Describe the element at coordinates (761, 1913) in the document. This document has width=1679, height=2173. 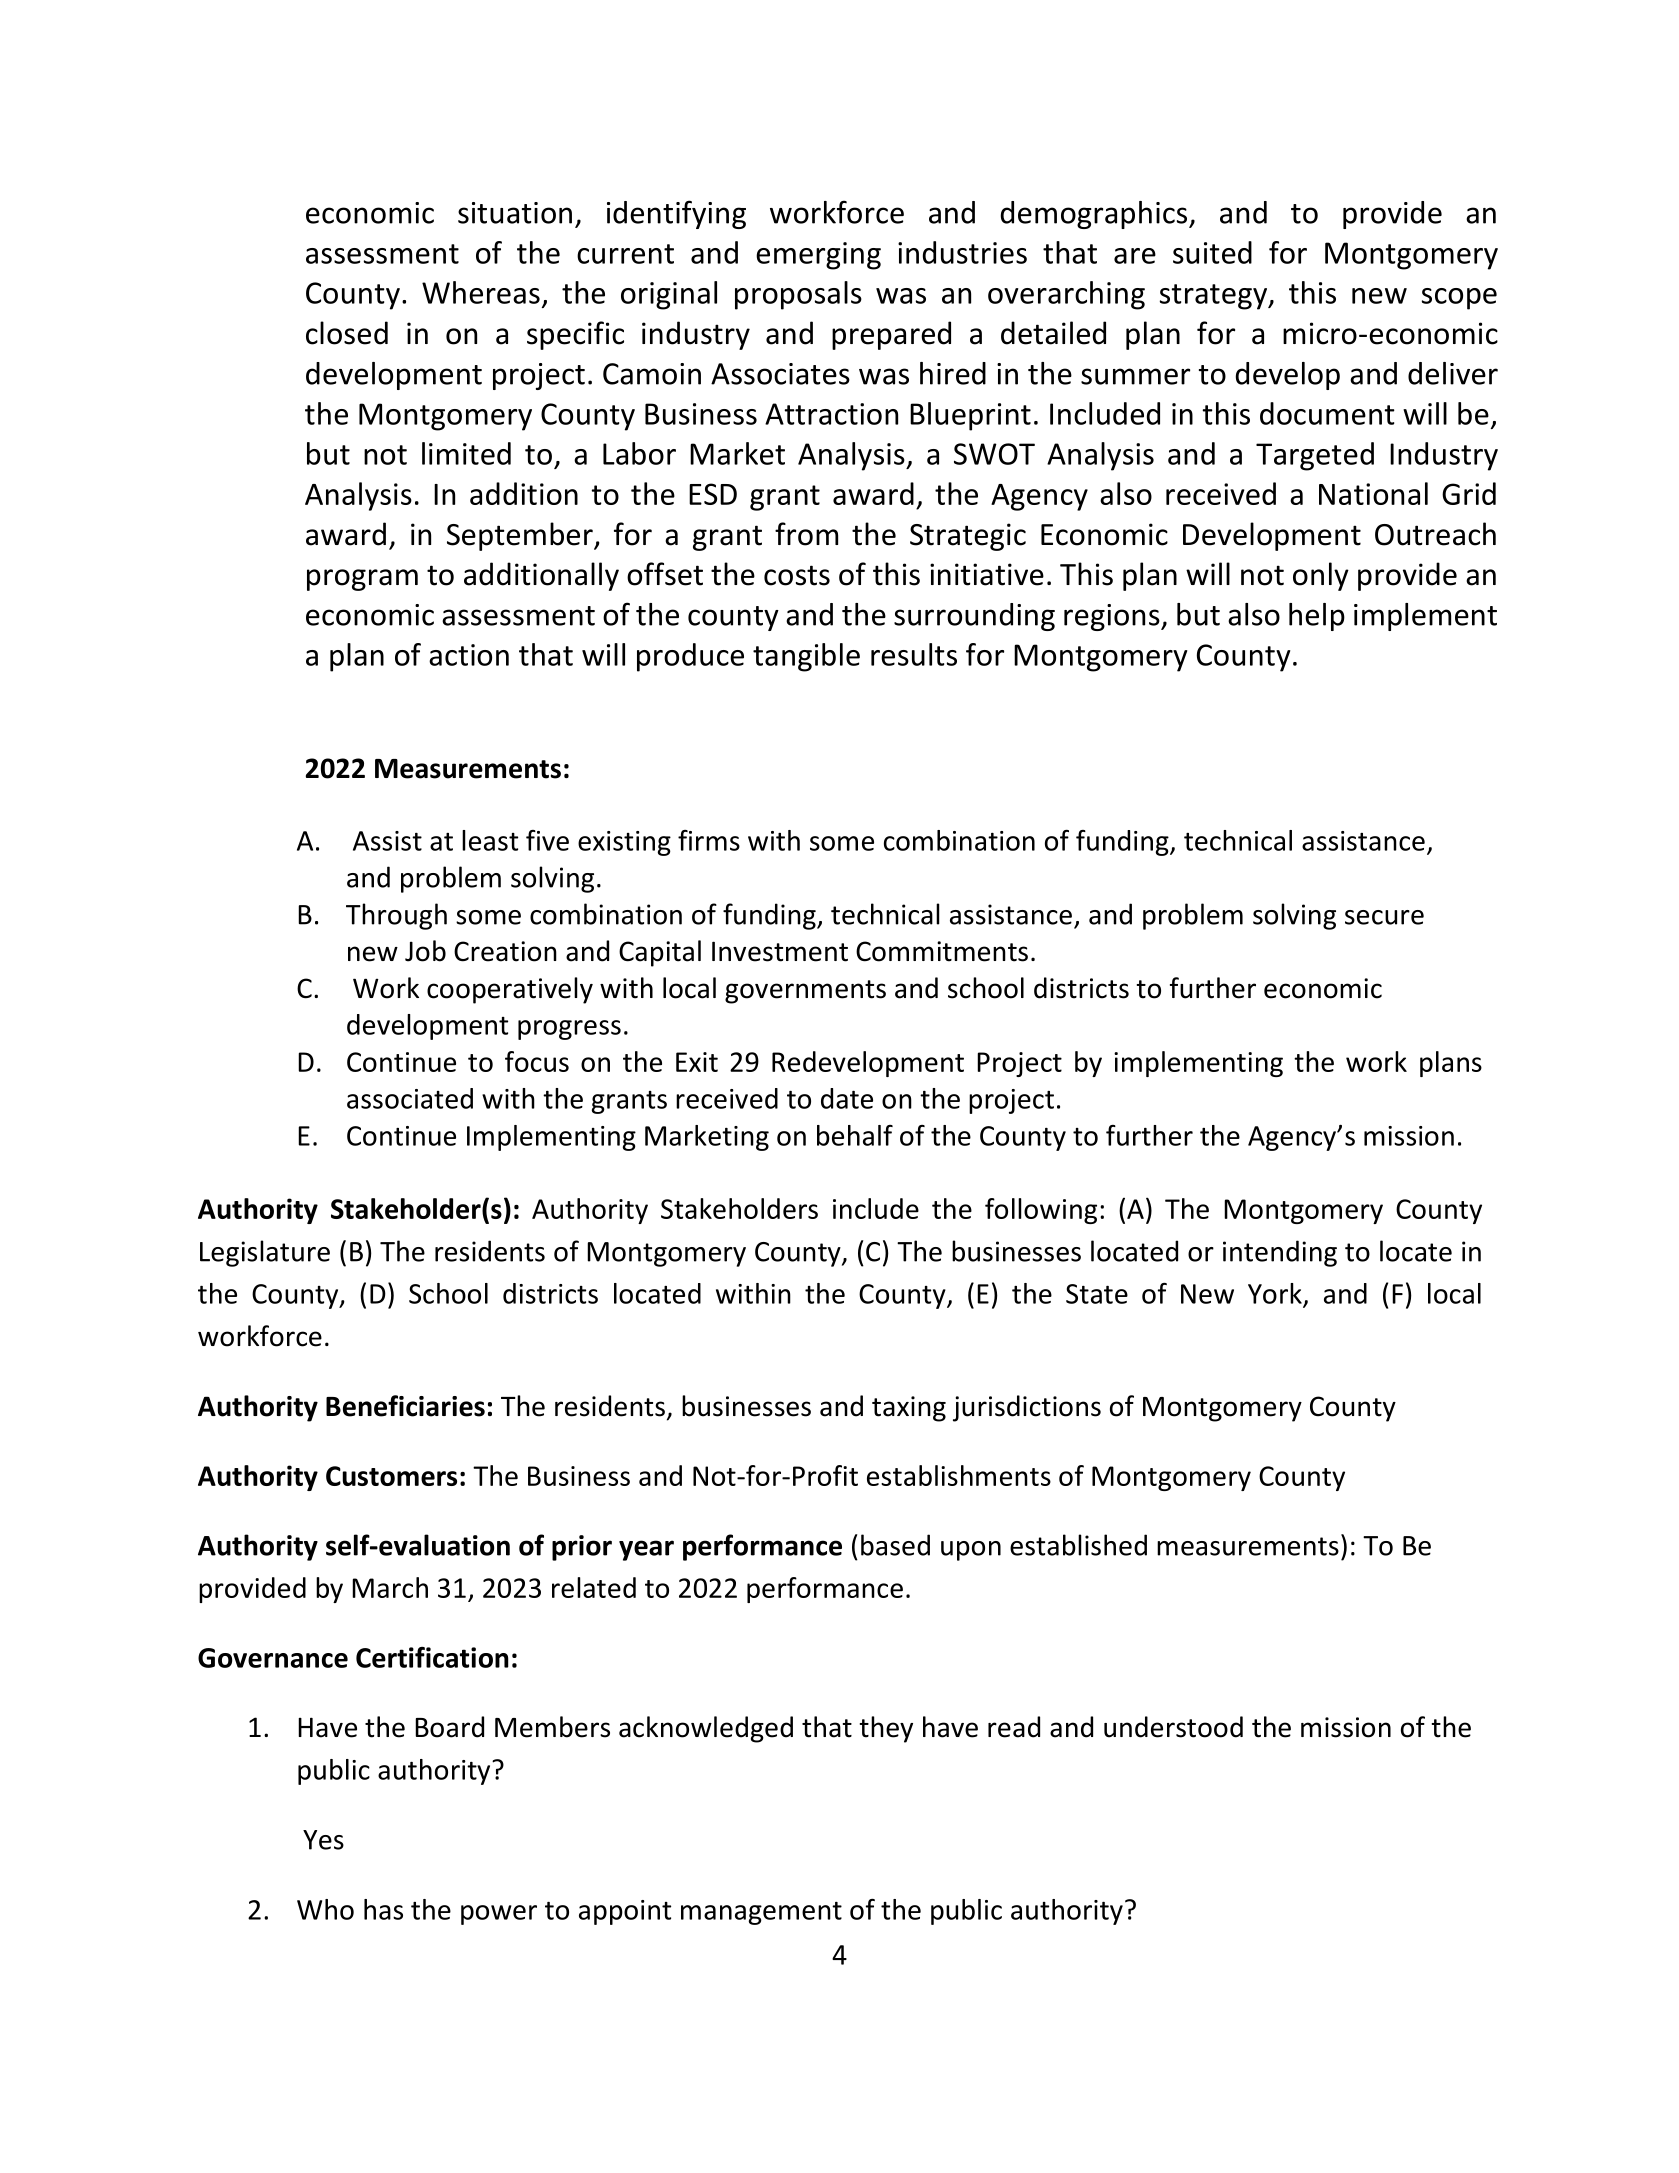
I see `management` at that location.
